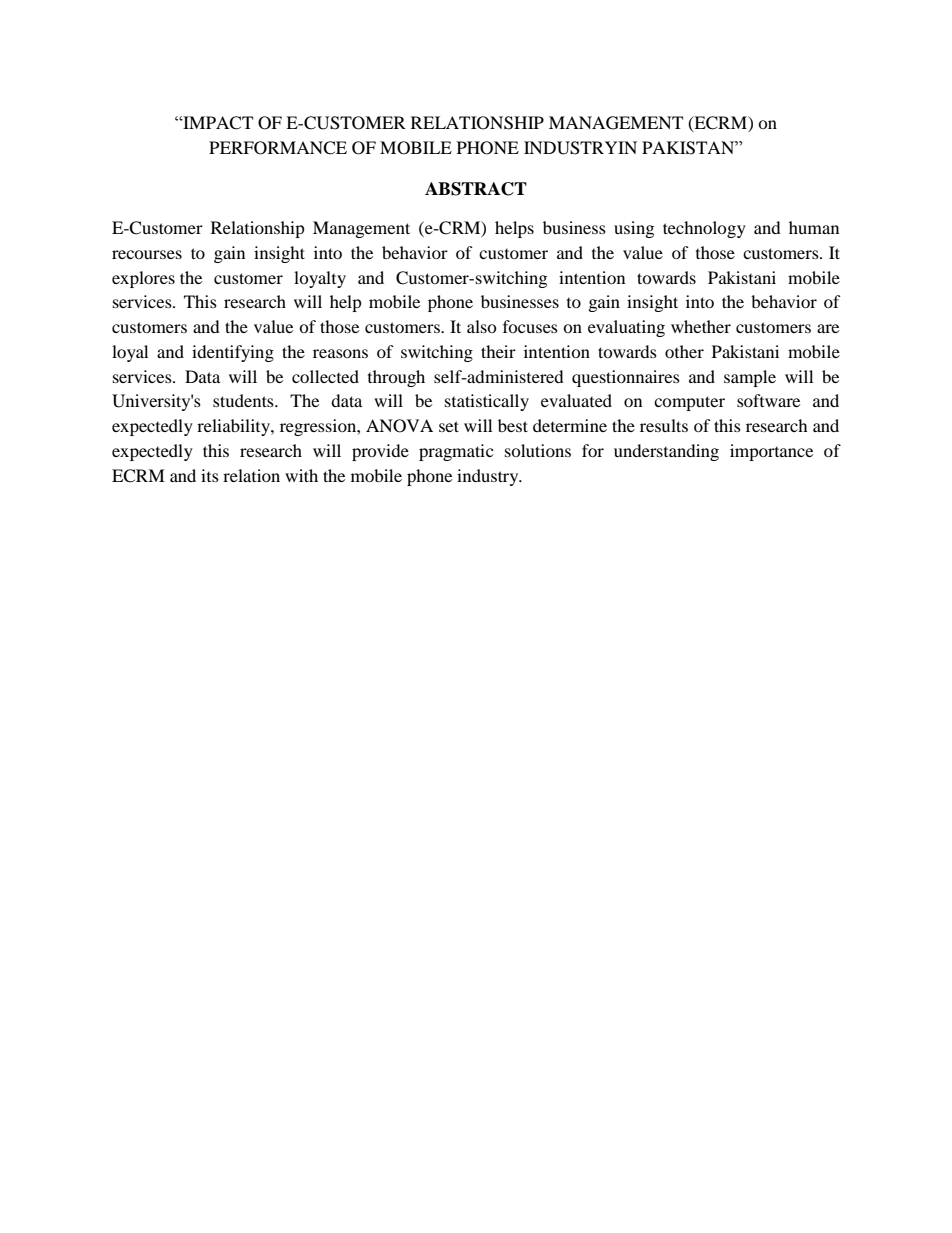  Describe the element at coordinates (634, 229) in the document. I see `using` at that location.
